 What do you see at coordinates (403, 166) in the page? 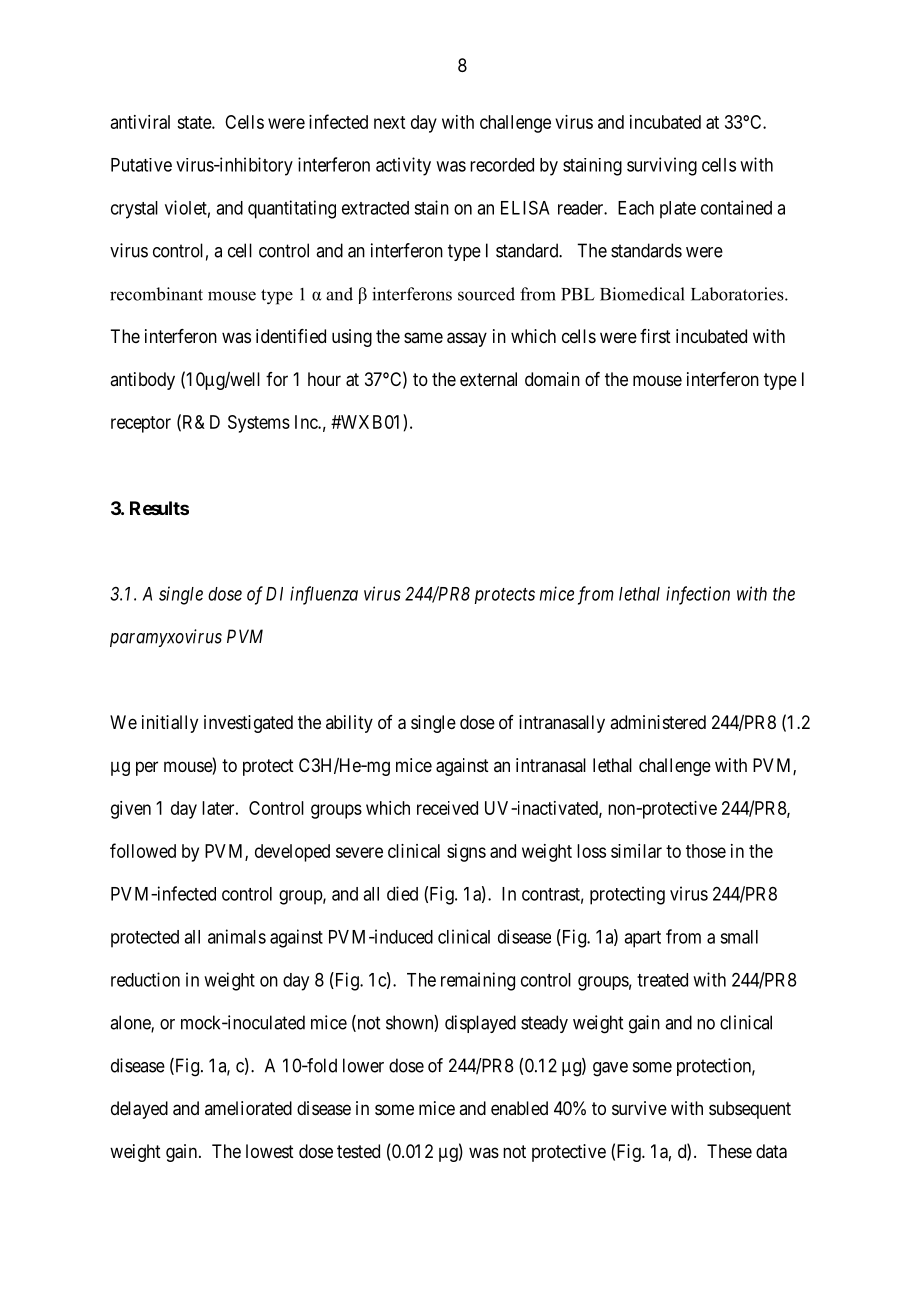
I see `activity` at bounding box center [403, 166].
